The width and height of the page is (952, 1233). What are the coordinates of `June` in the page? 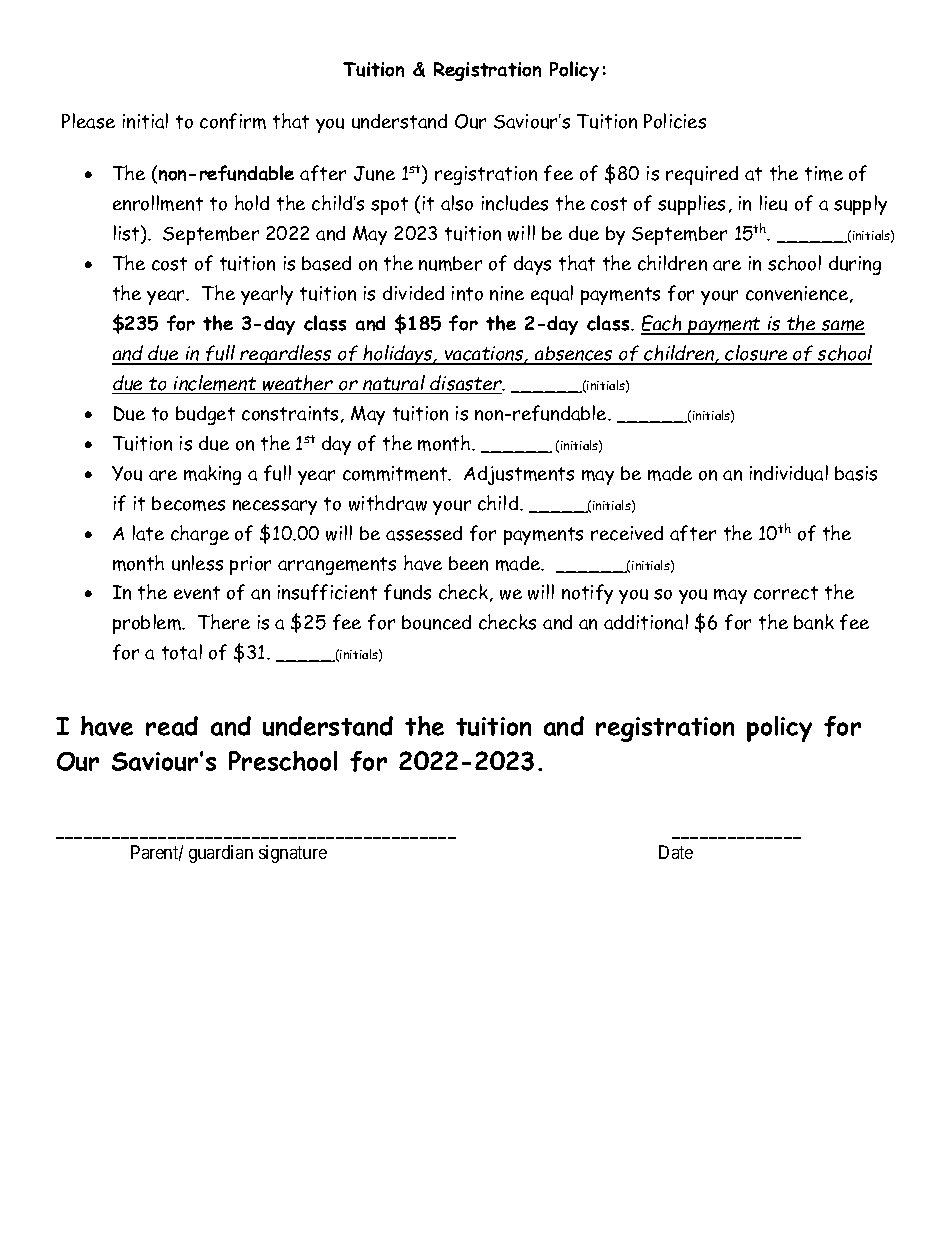 It's located at (374, 173).
